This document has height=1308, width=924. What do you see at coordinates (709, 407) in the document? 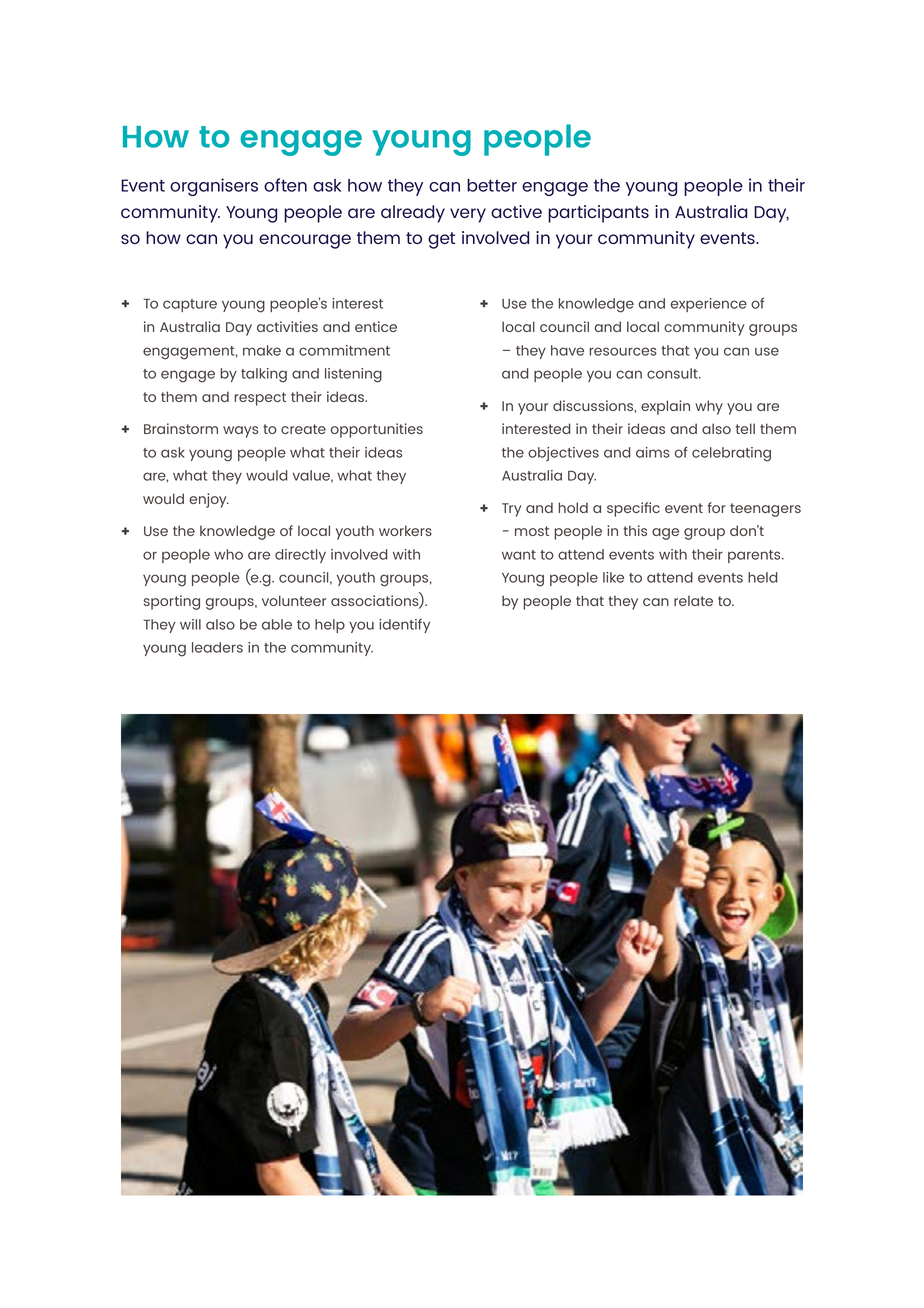
I see `why` at bounding box center [709, 407].
